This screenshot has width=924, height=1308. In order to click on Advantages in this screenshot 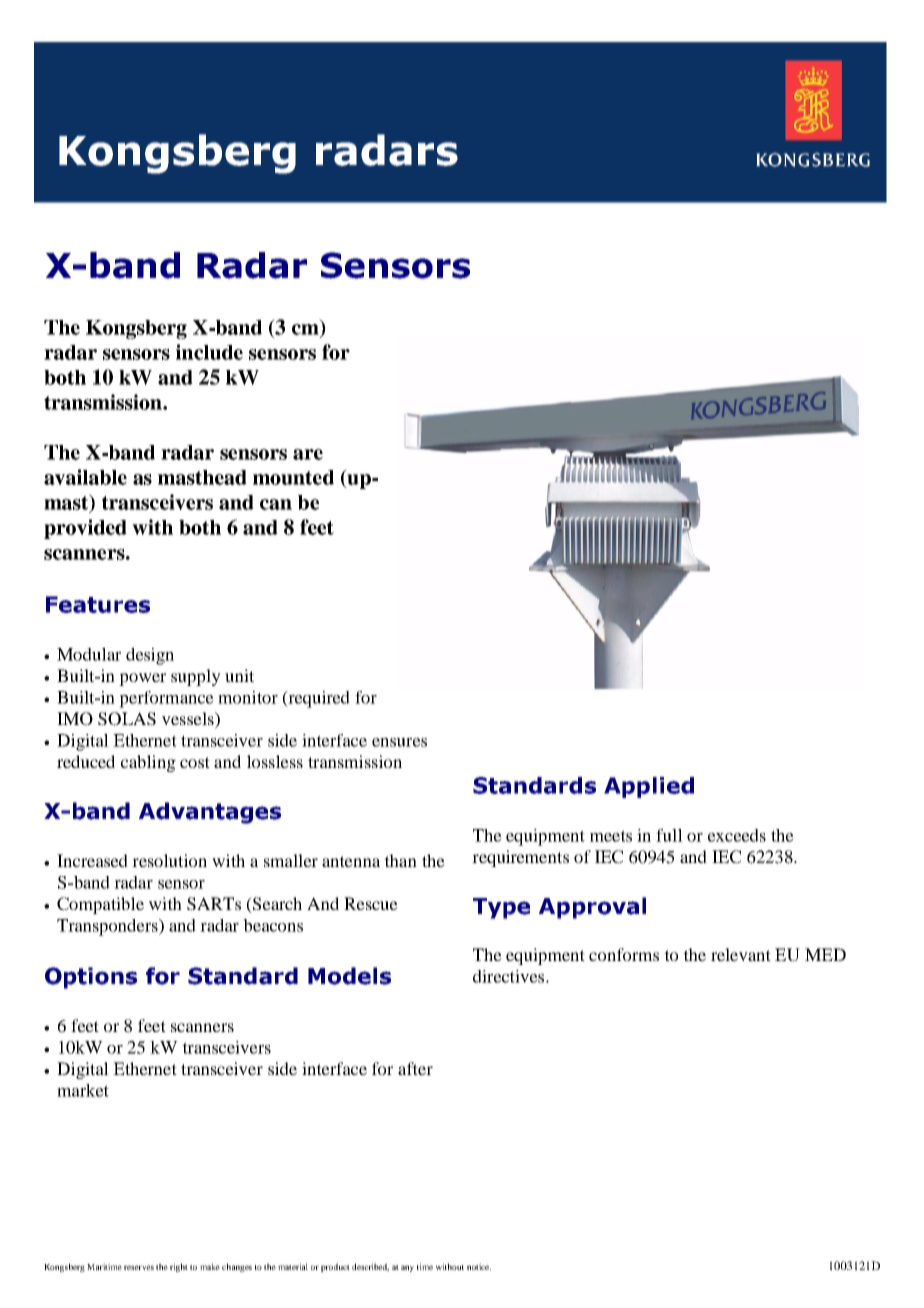, I will do `click(210, 813)`.
